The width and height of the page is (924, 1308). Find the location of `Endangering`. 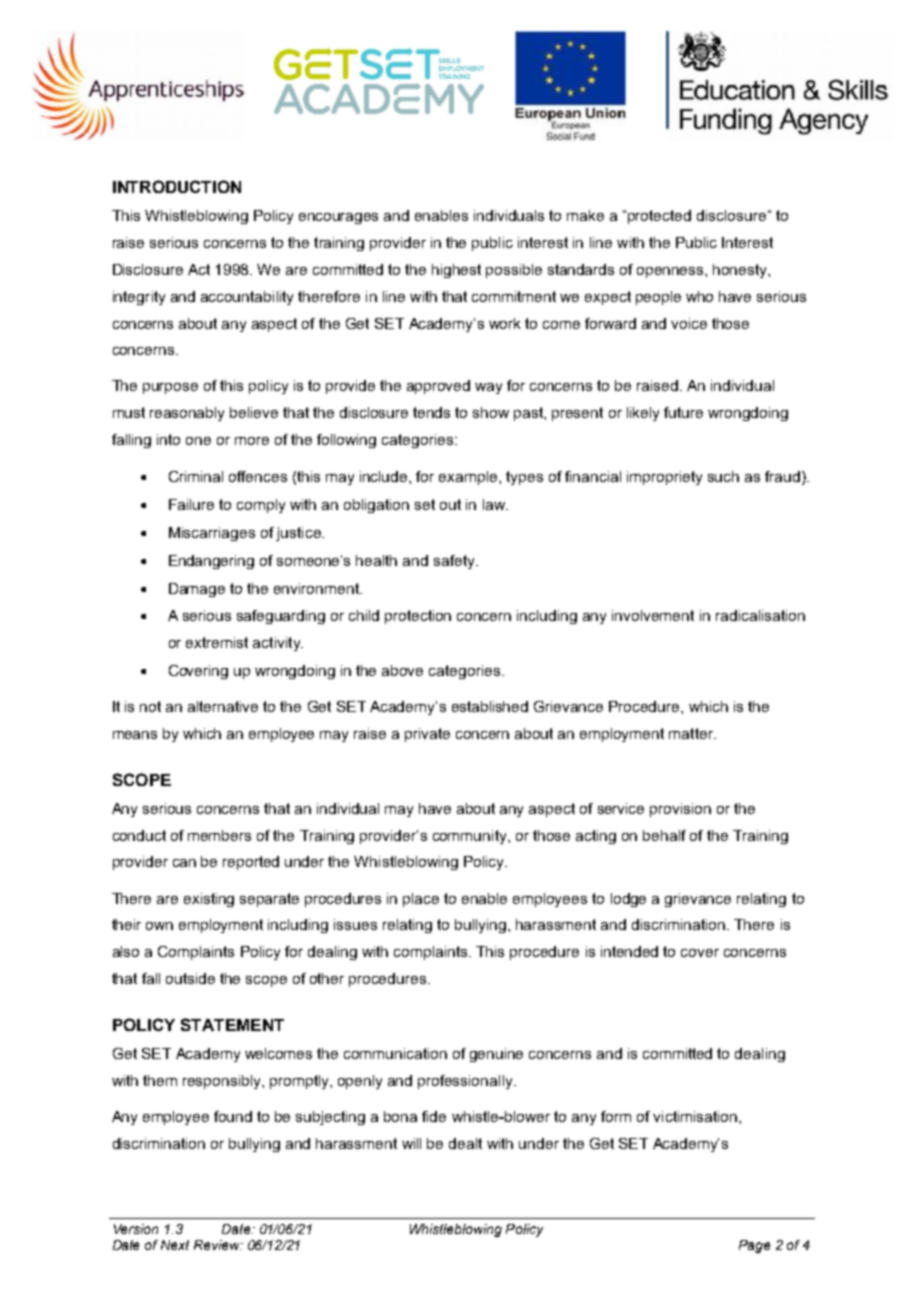

Endangering is located at coordinates (211, 562).
